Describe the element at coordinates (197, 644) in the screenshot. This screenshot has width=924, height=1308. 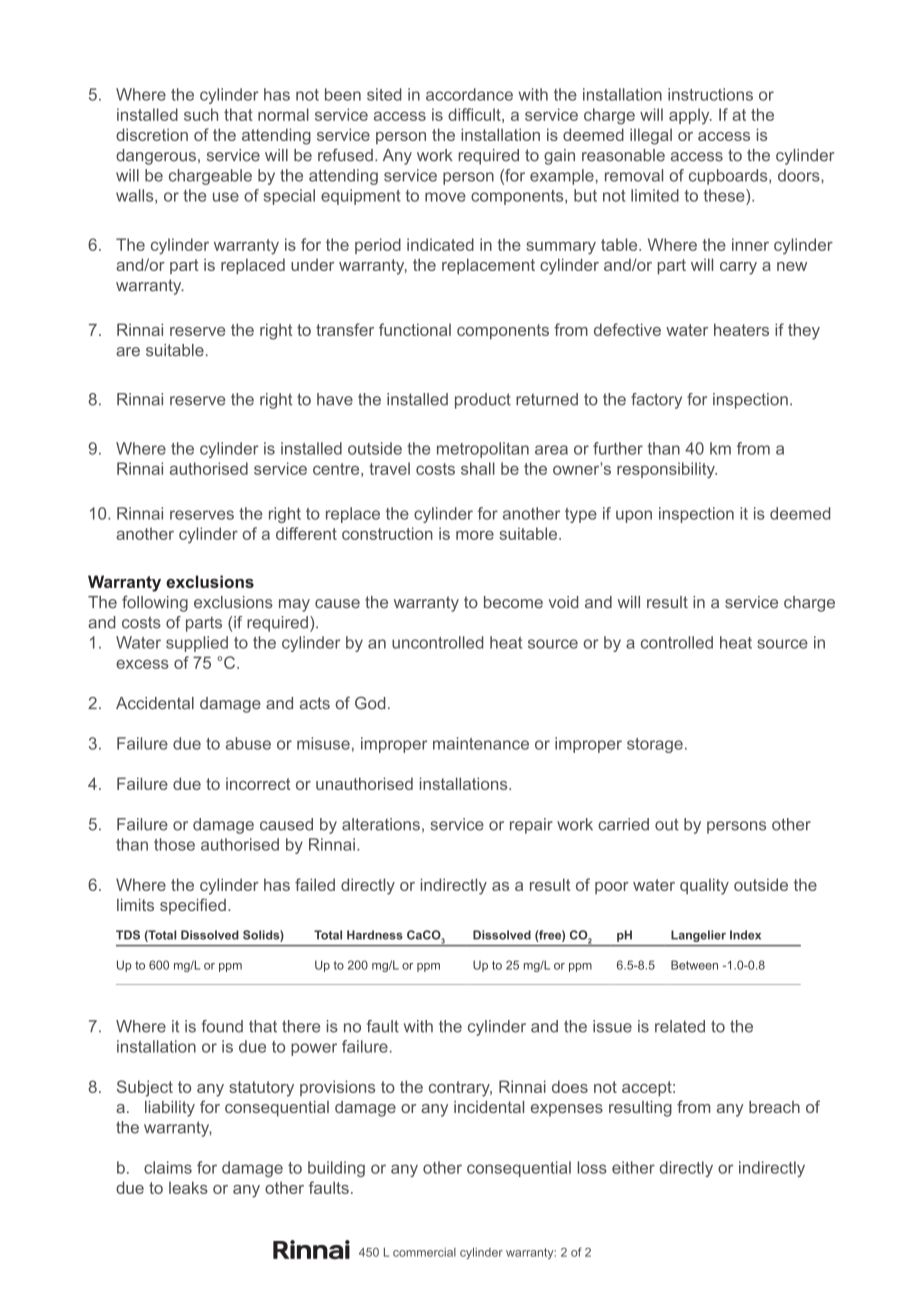
I see `supplied` at that location.
